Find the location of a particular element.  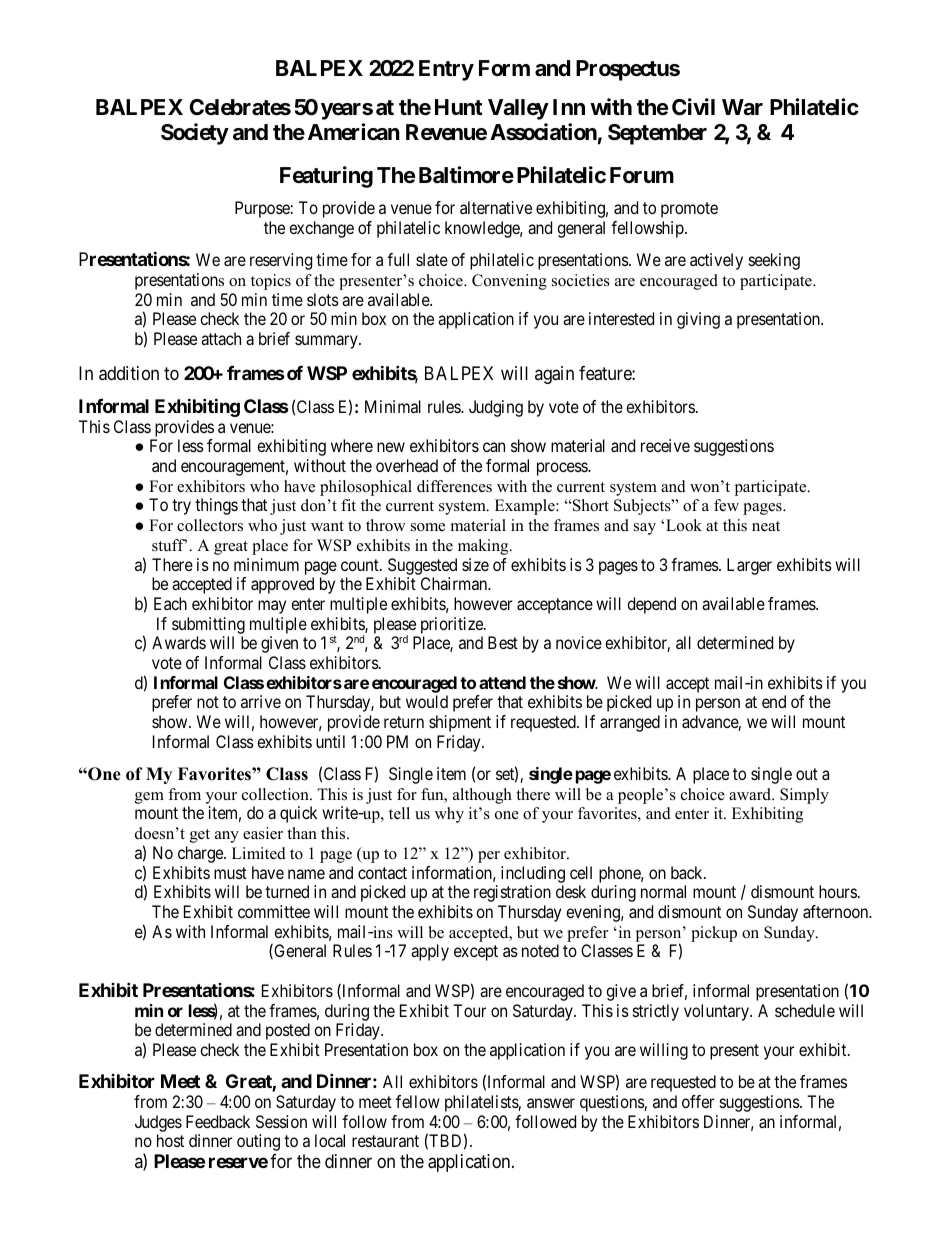

Larger is located at coordinates (749, 566).
